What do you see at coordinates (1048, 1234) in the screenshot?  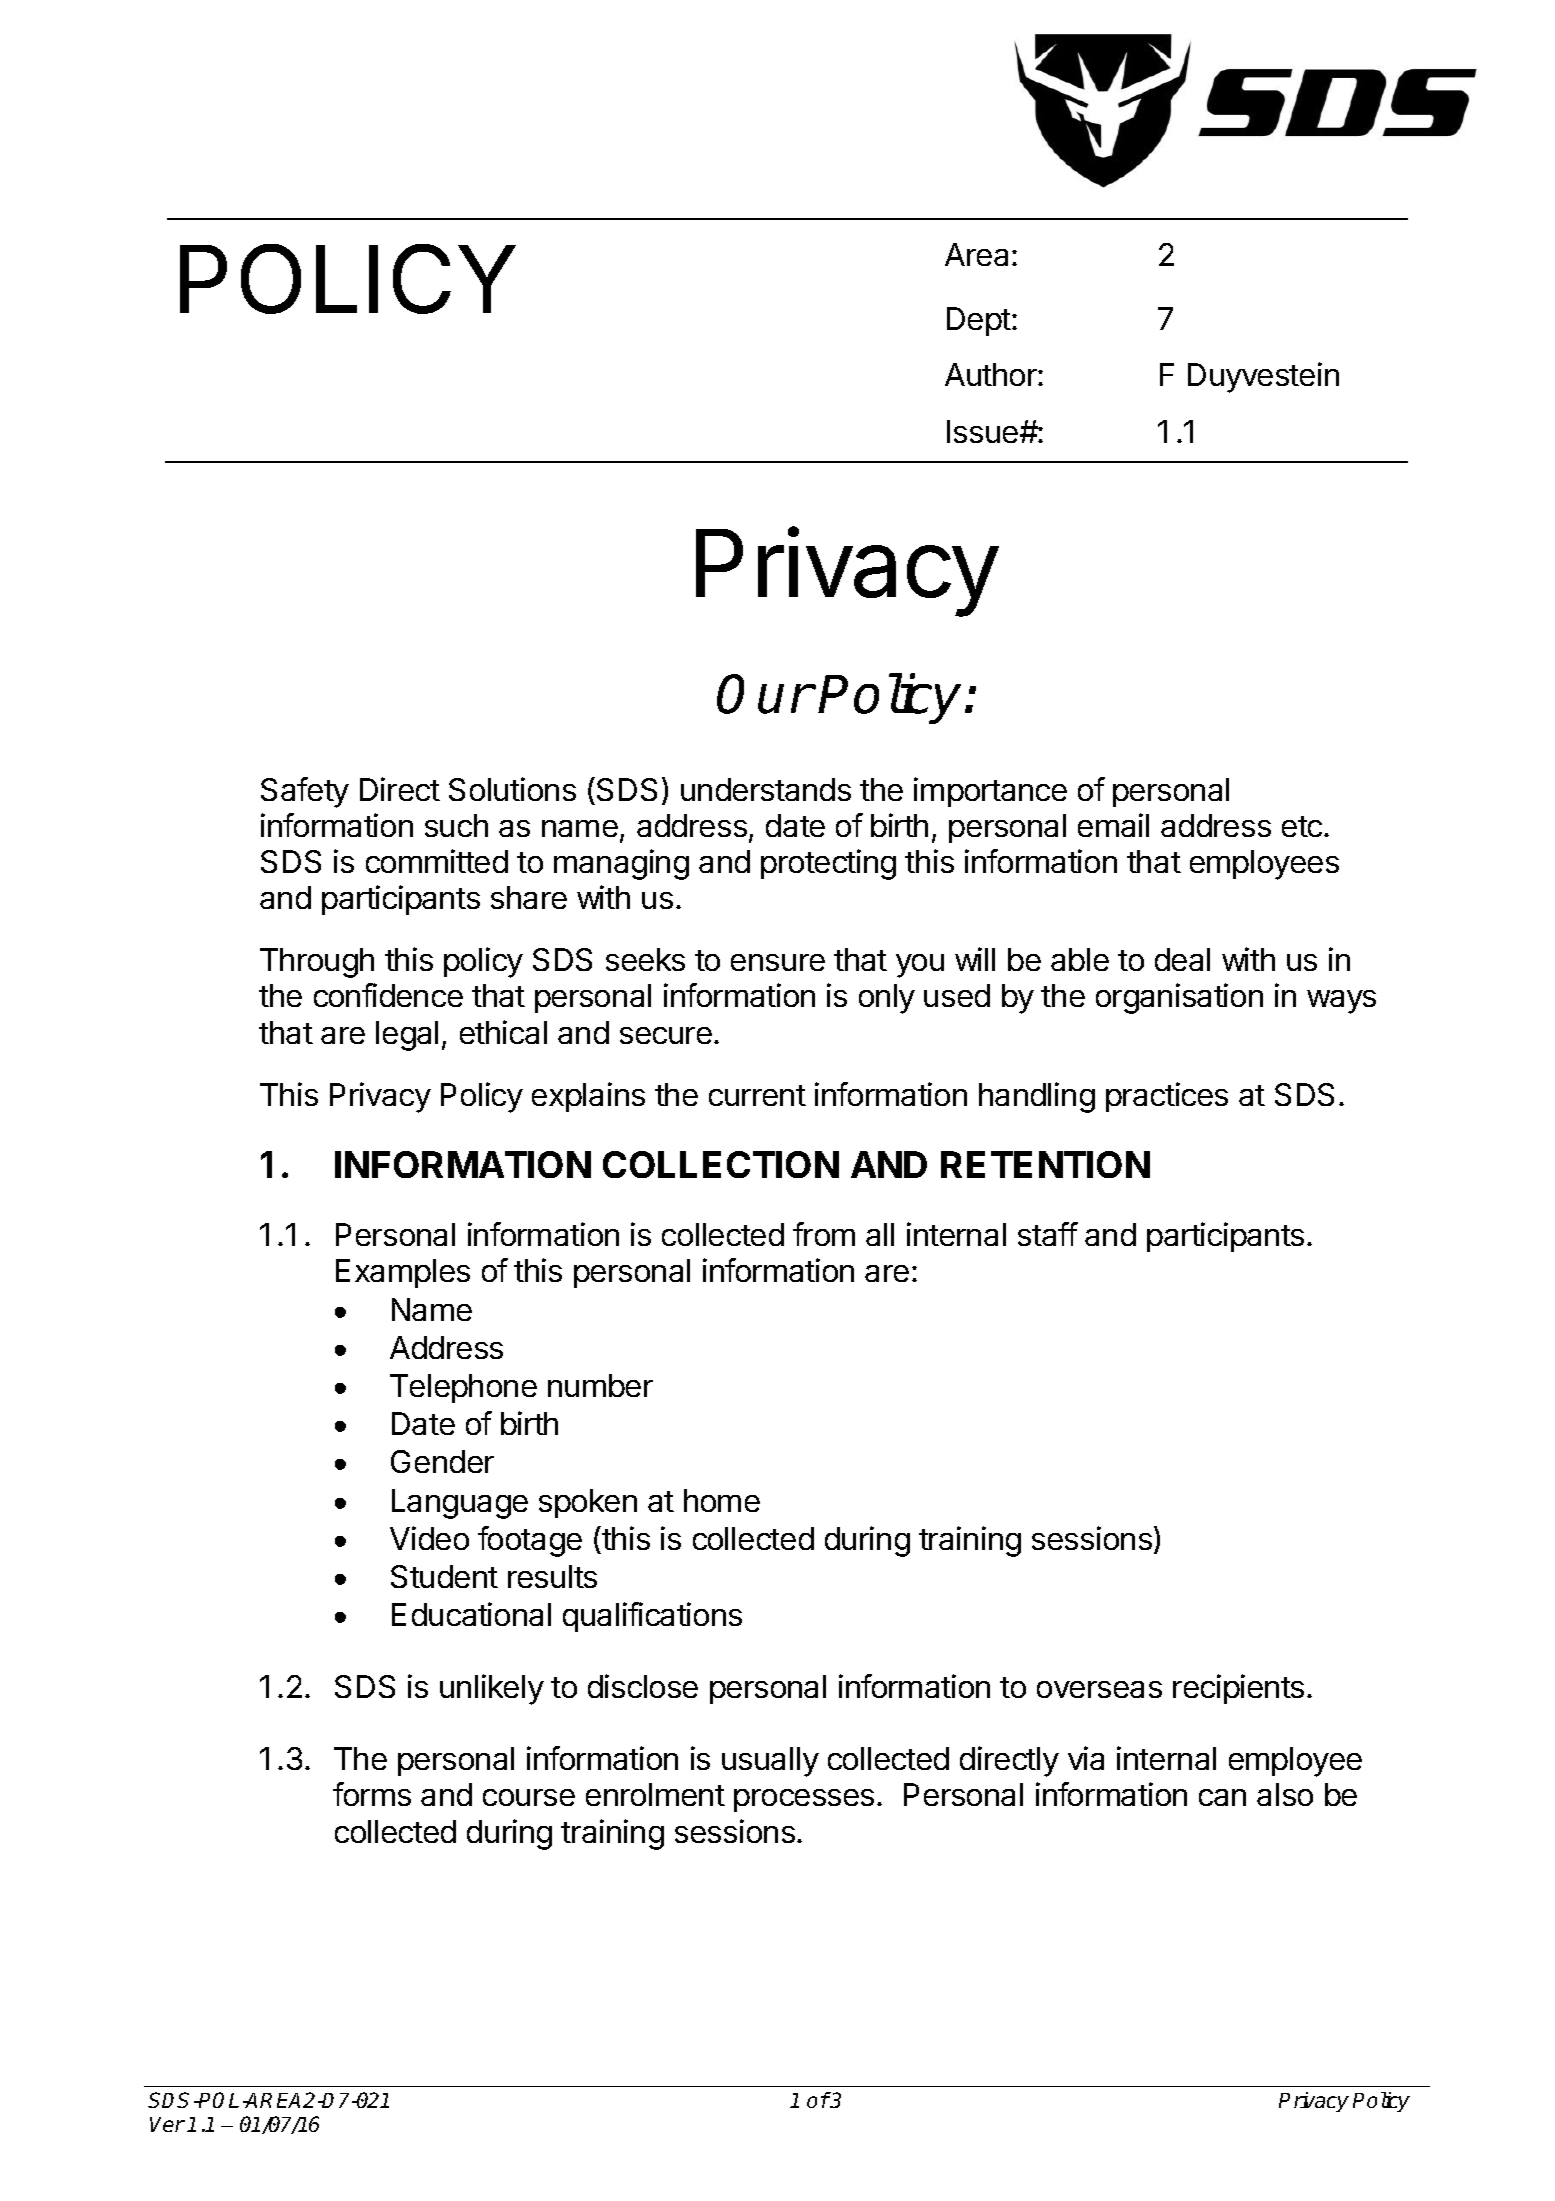 I see `staff` at bounding box center [1048, 1234].
